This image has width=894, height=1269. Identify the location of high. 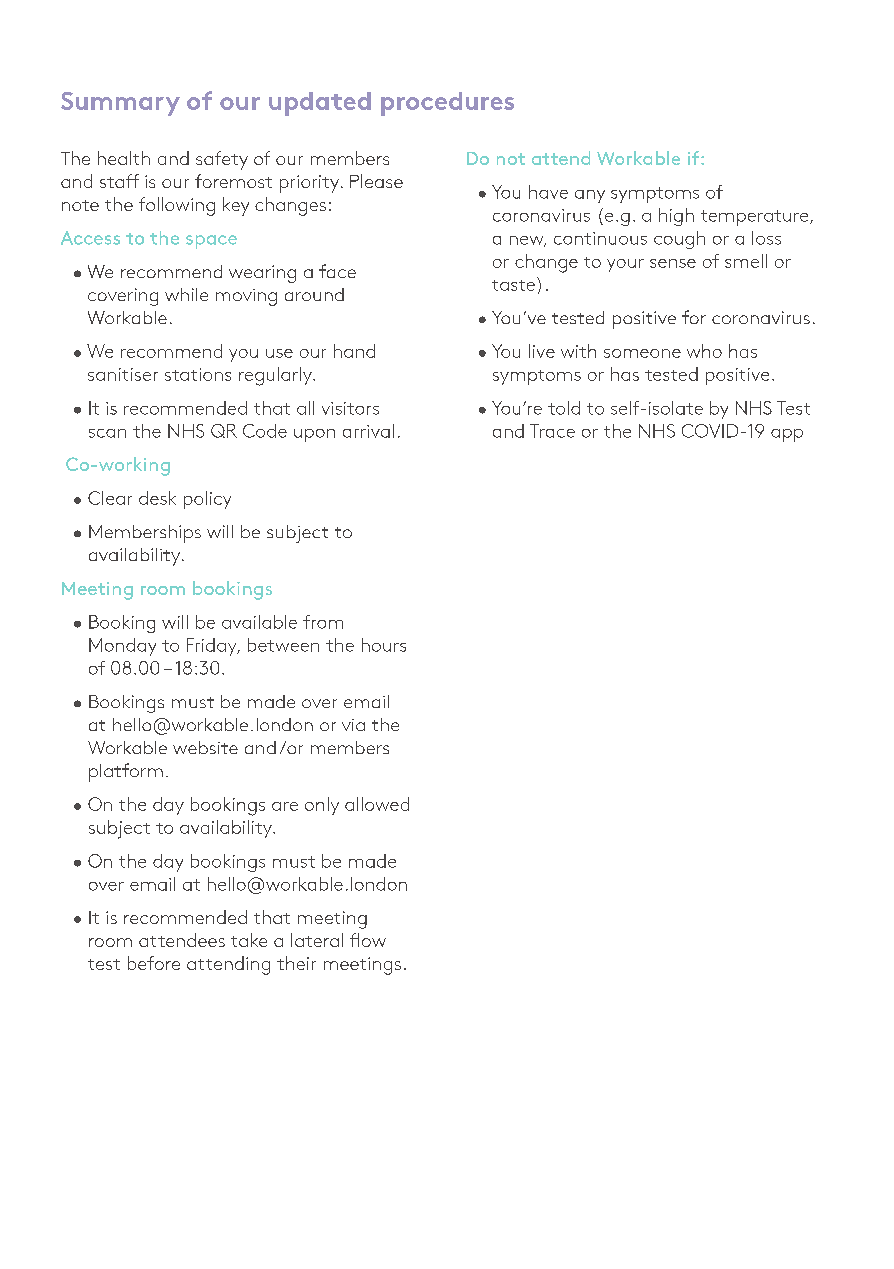
(676, 217).
